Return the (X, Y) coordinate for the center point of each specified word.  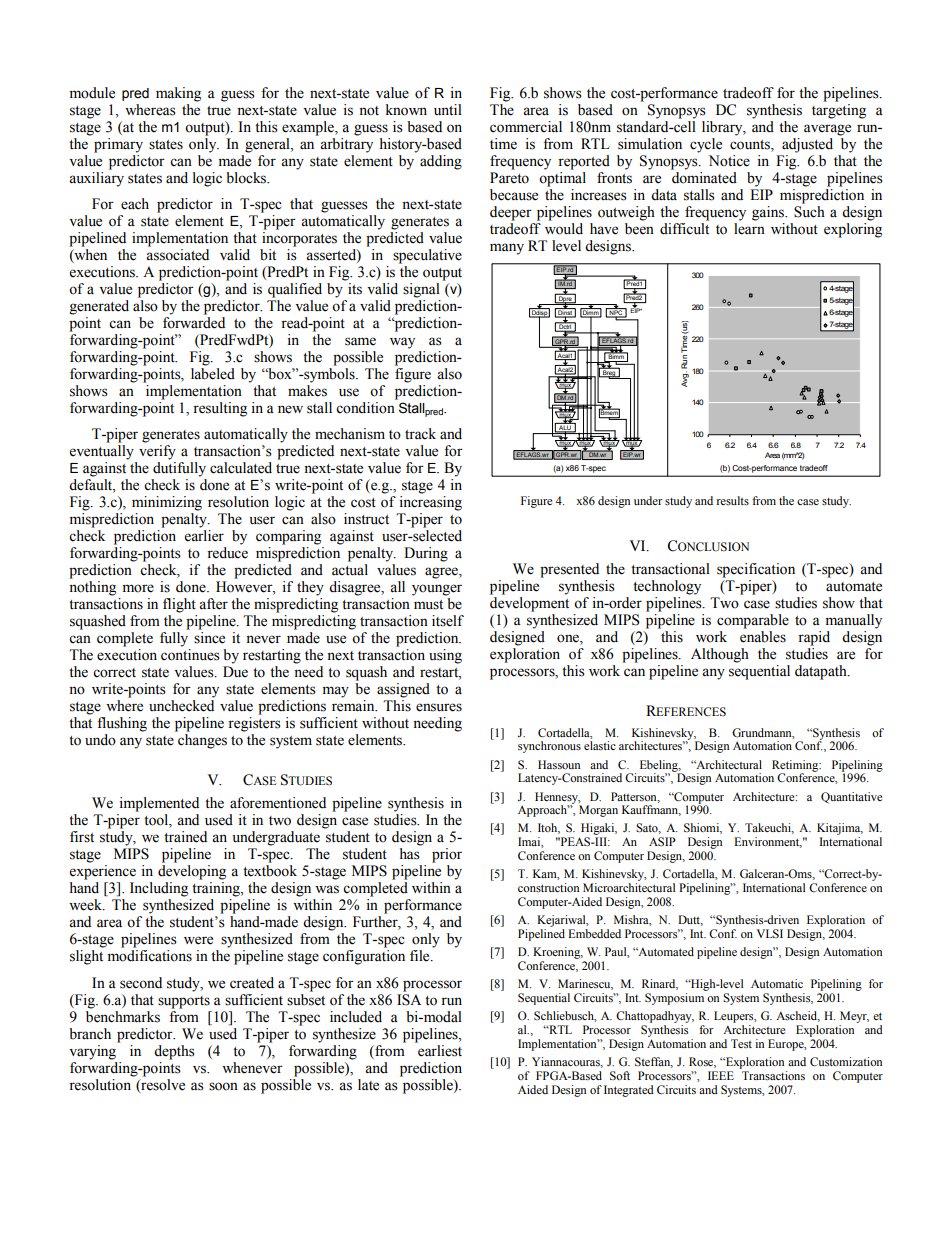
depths (174, 1052)
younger (437, 590)
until (448, 110)
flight (179, 605)
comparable (753, 621)
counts (751, 145)
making (178, 94)
